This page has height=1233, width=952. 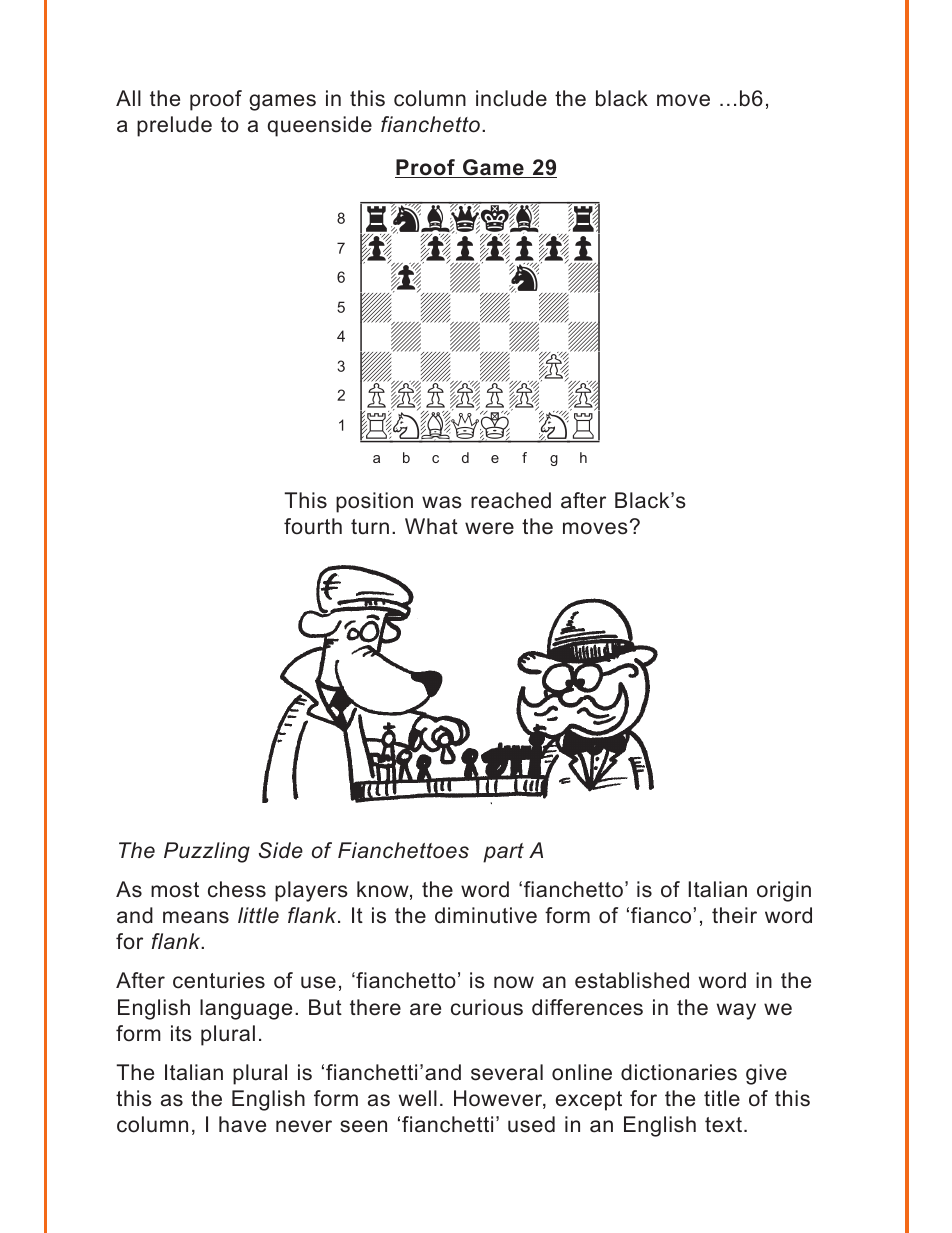 I want to click on were, so click(x=489, y=528).
